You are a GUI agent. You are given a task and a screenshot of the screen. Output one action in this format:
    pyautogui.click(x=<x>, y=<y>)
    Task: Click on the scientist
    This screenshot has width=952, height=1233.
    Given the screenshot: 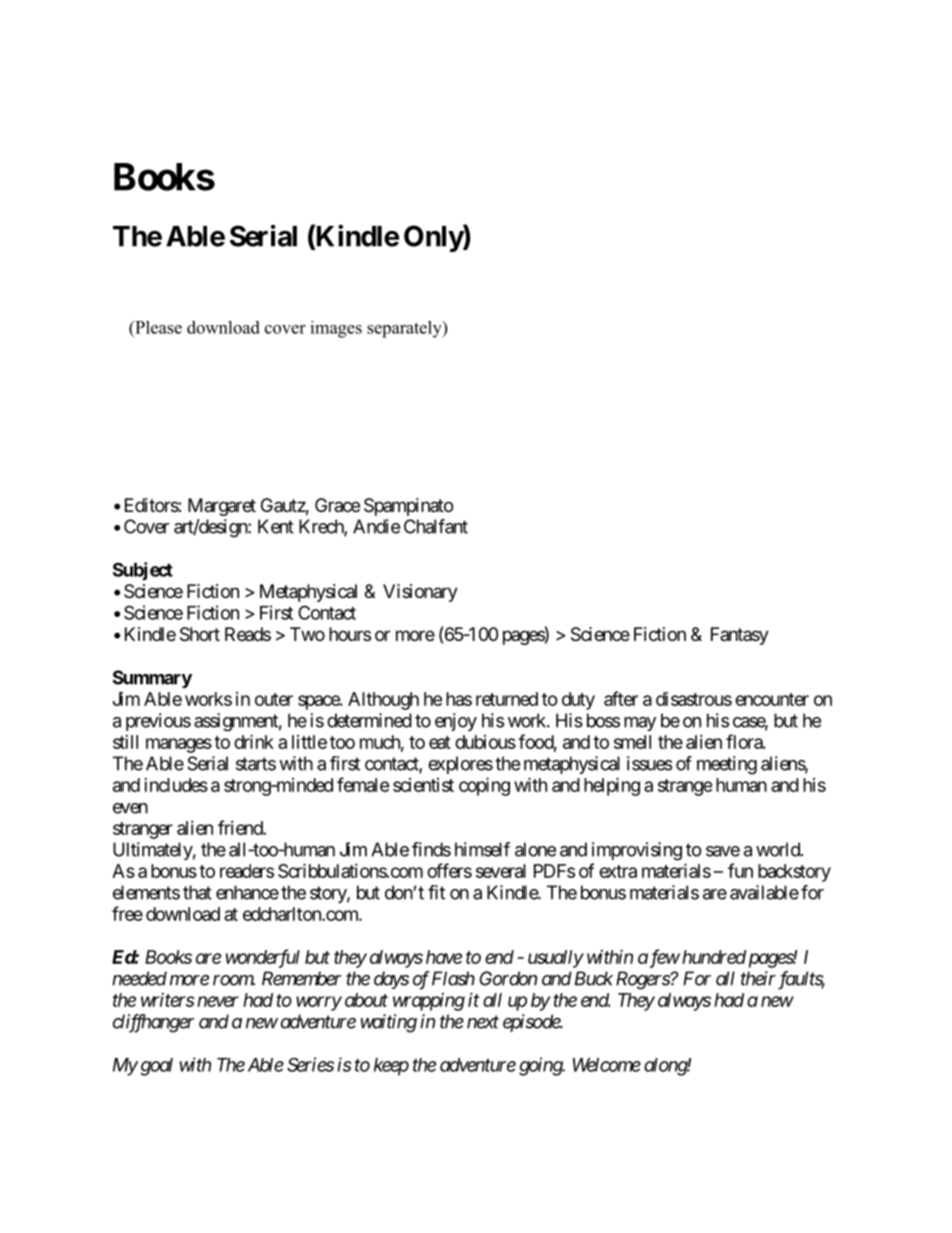 What is the action you would take?
    pyautogui.click(x=423, y=785)
